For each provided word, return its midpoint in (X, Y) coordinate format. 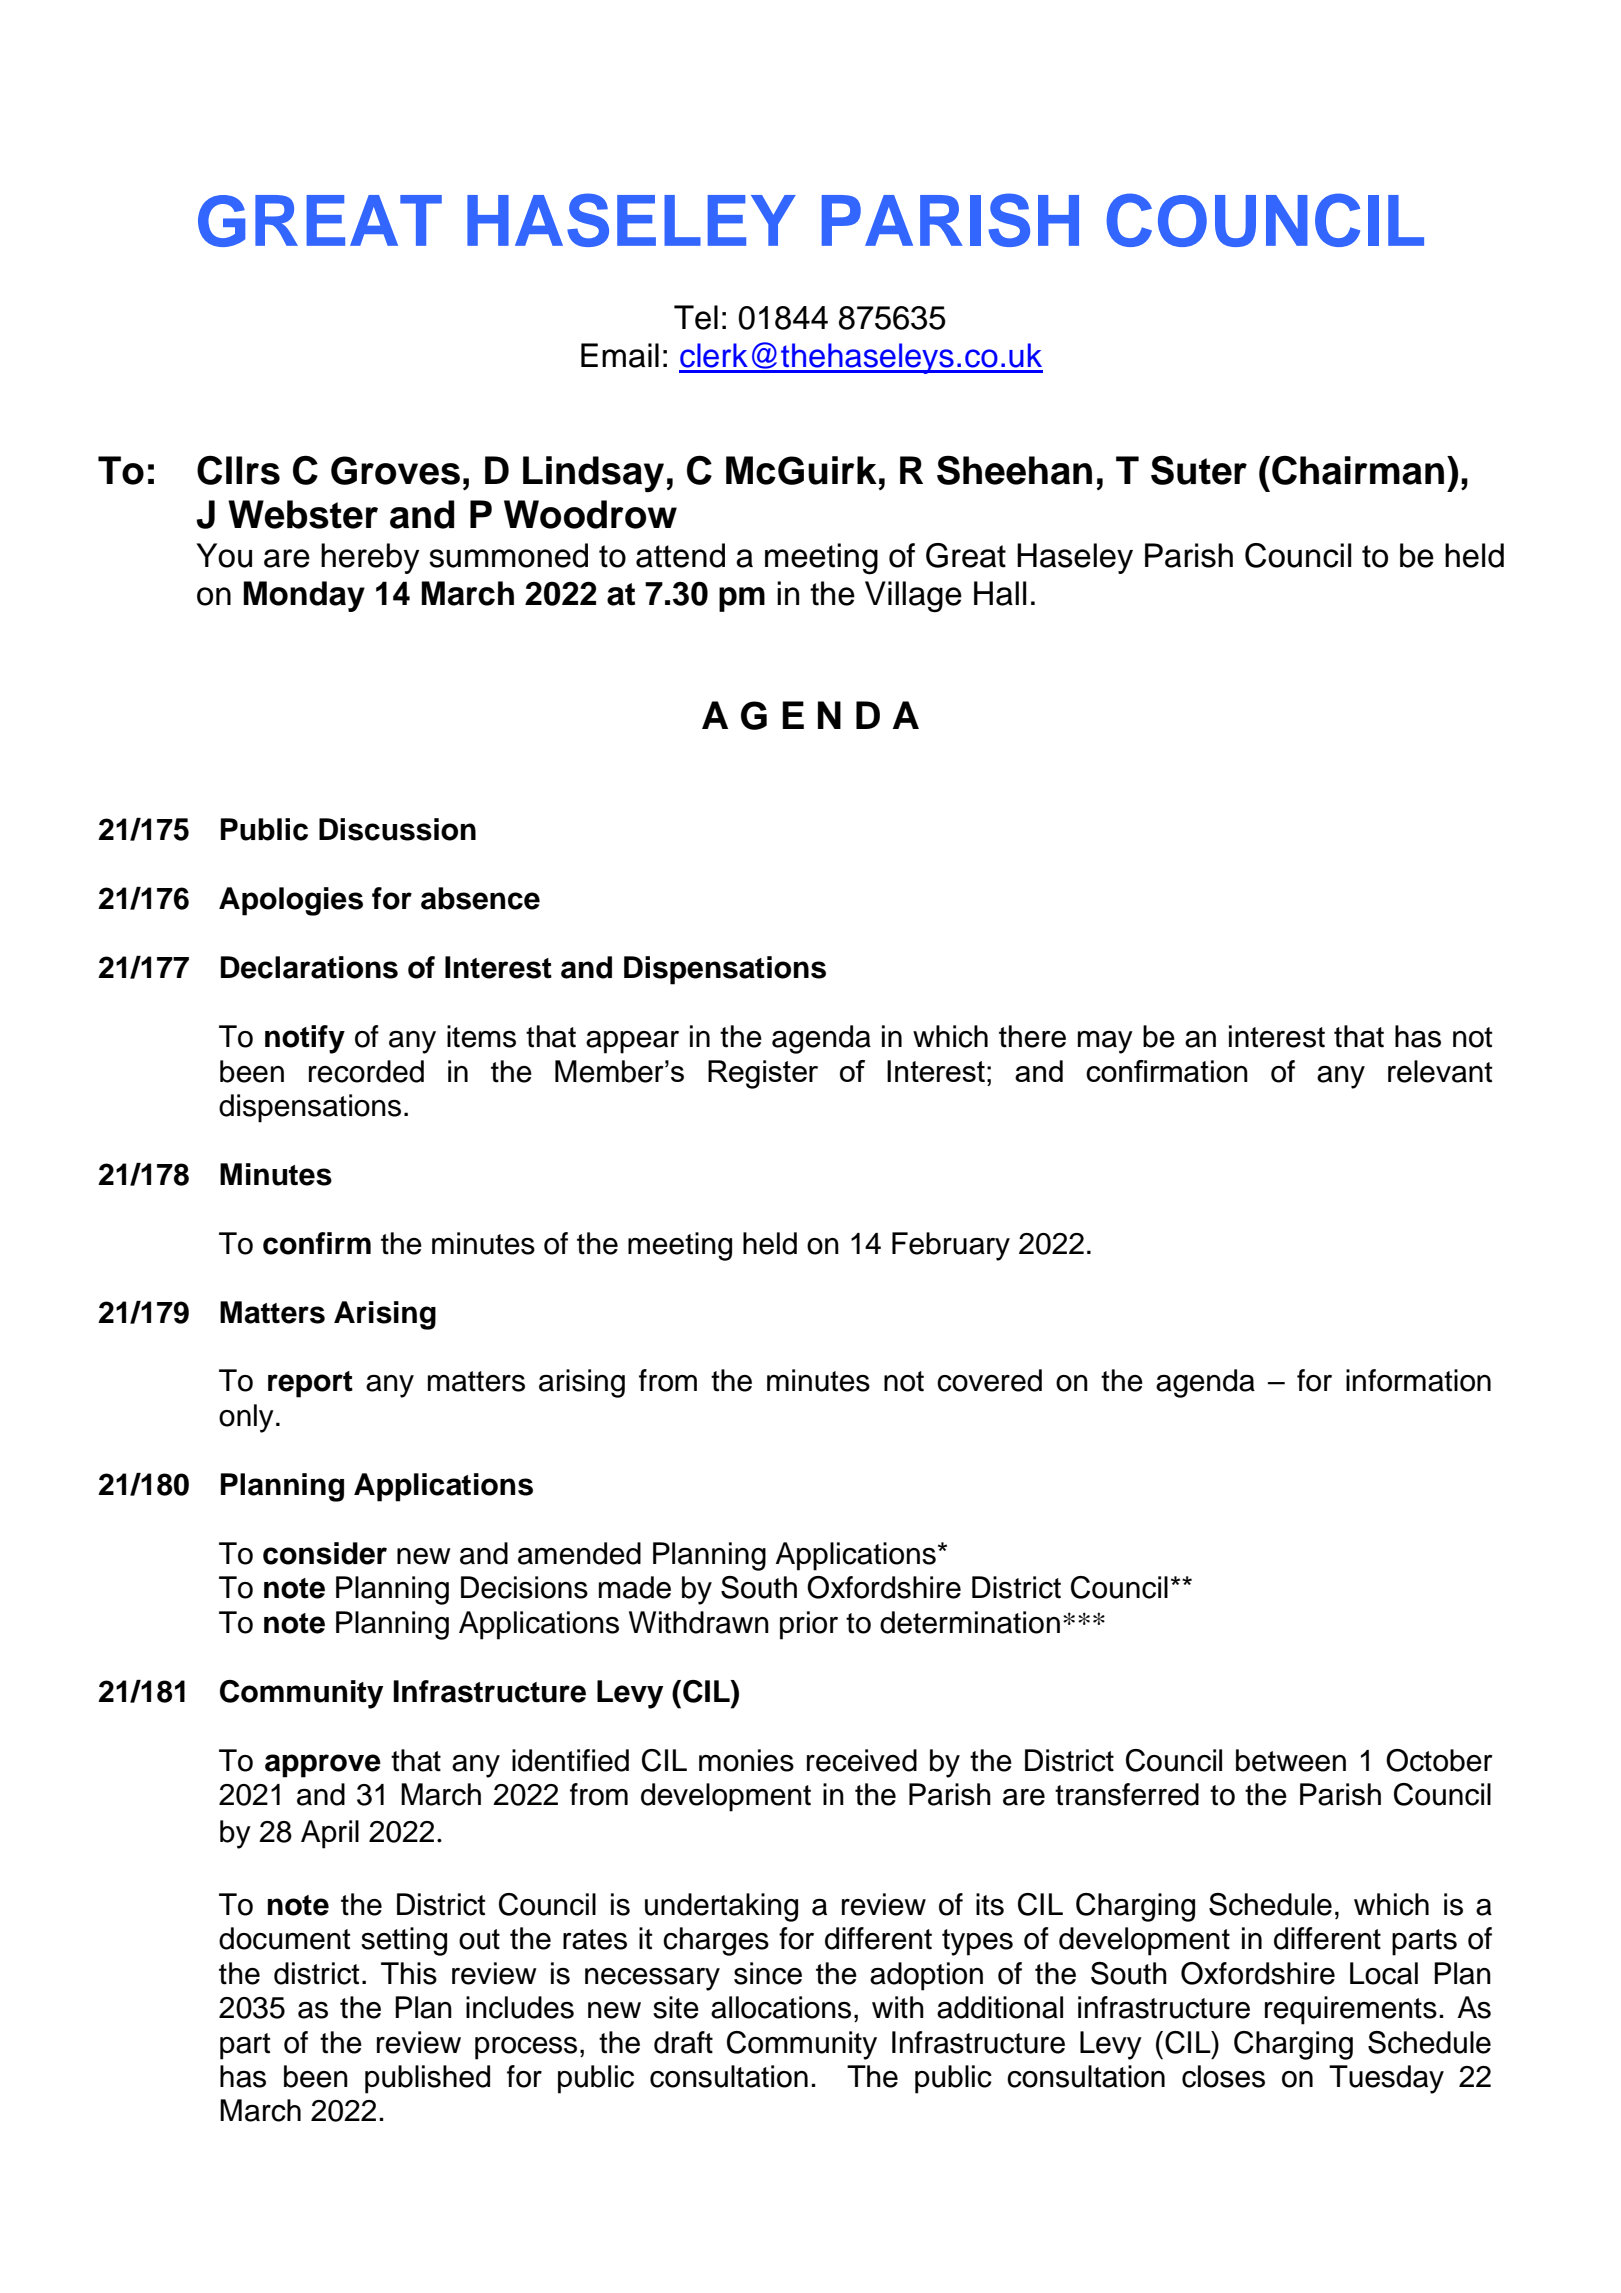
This (409, 1973)
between (1291, 1760)
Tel (696, 317)
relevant (1440, 1071)
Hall (1000, 593)
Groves (395, 470)
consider (325, 1553)
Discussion (397, 829)
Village (913, 597)
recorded (366, 1071)
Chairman (1358, 470)
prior (809, 1625)
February (951, 1246)
